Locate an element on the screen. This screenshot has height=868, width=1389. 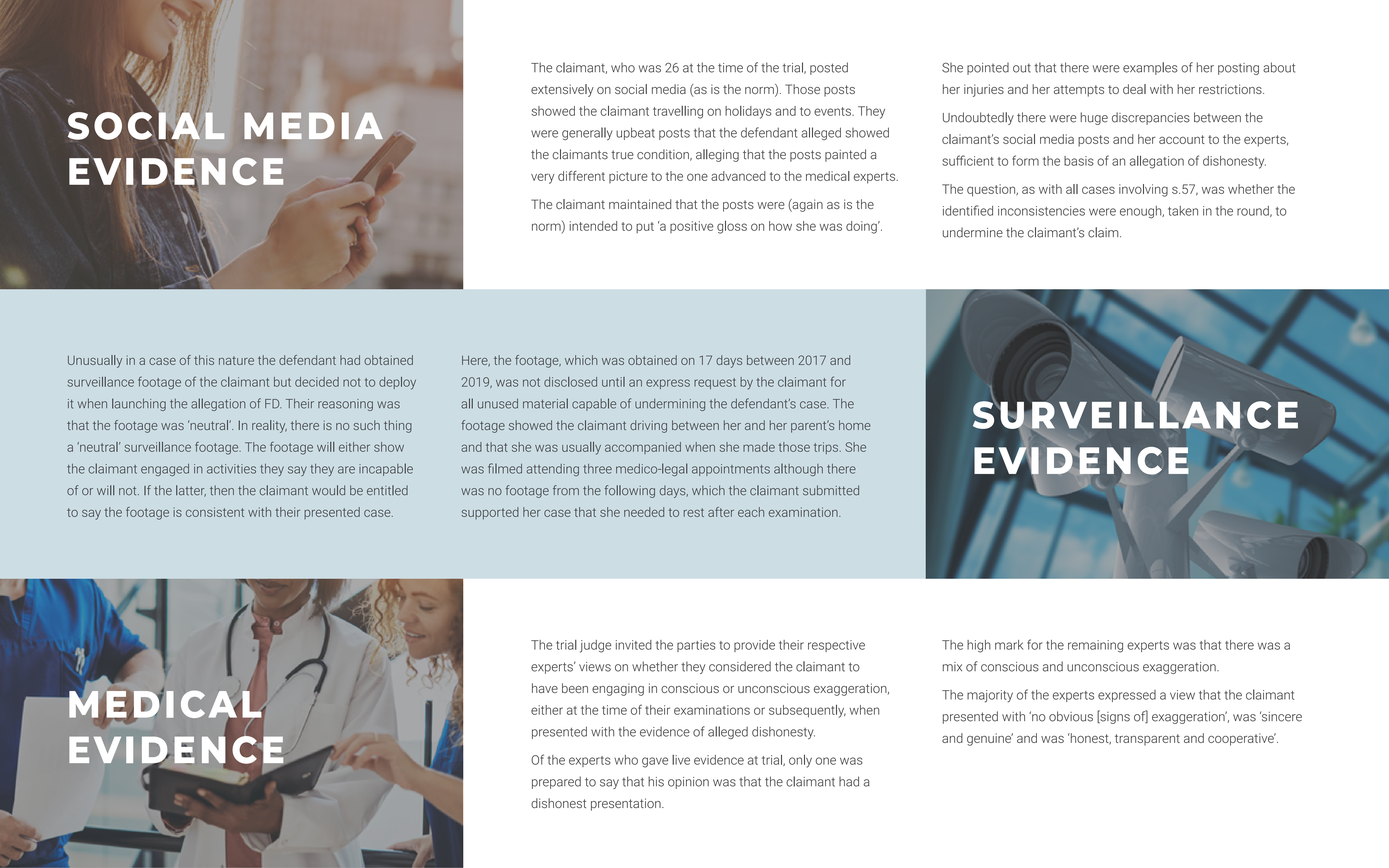
nature is located at coordinates (236, 360).
